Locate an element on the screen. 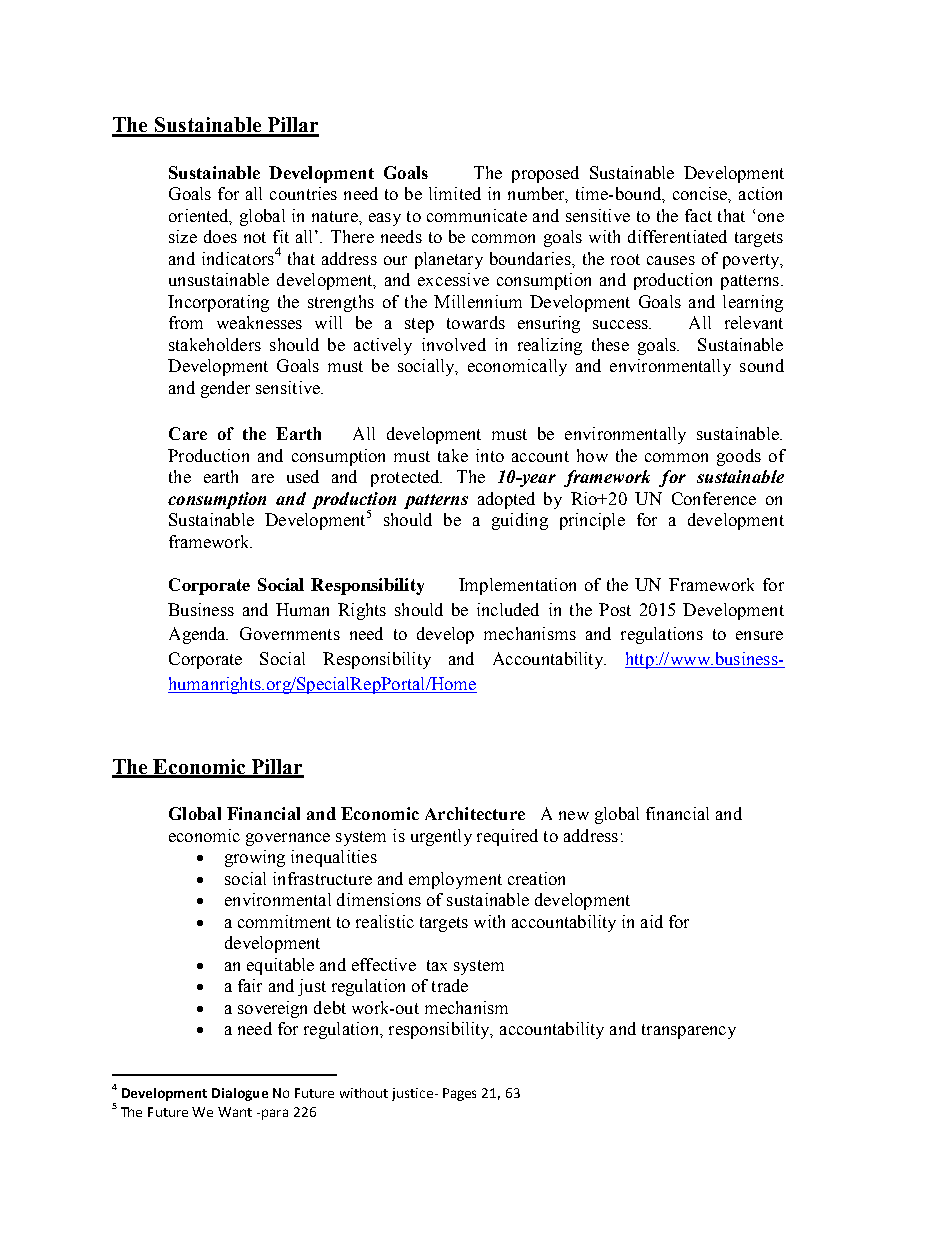  aid is located at coordinates (652, 921).
